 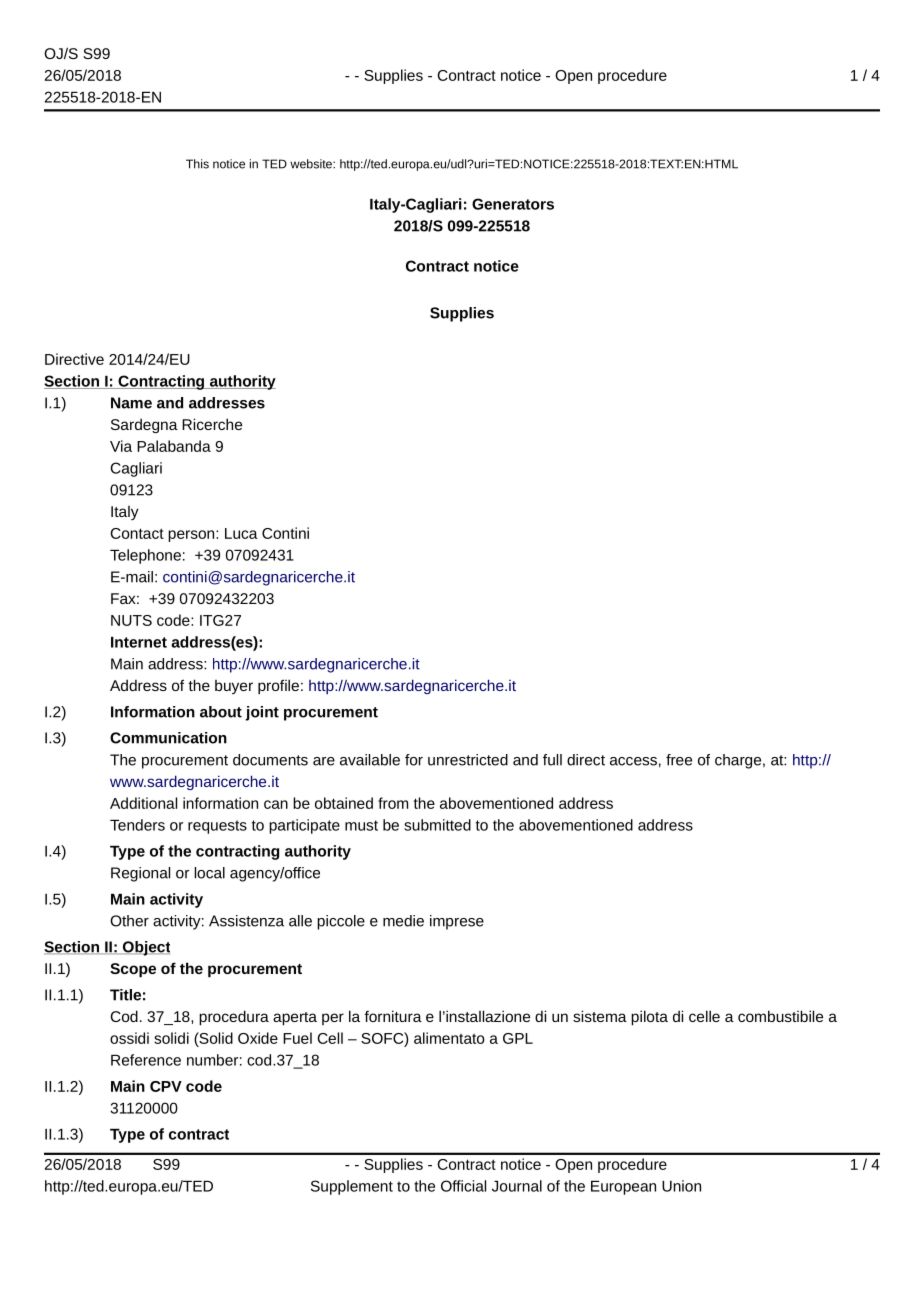 What do you see at coordinates (513, 204) in the screenshot?
I see `Generators` at bounding box center [513, 204].
